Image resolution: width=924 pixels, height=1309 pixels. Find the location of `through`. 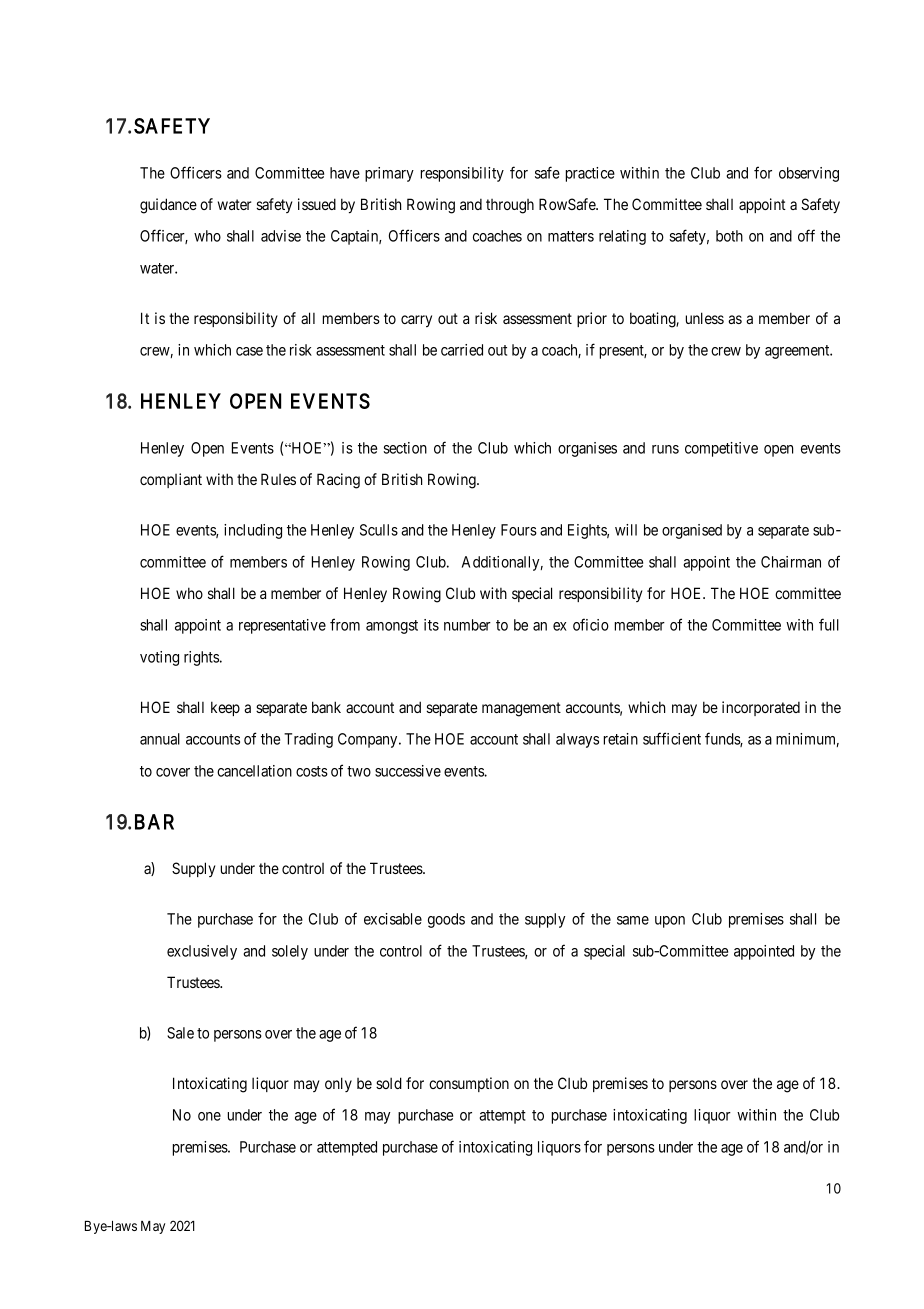

through is located at coordinates (510, 206).
